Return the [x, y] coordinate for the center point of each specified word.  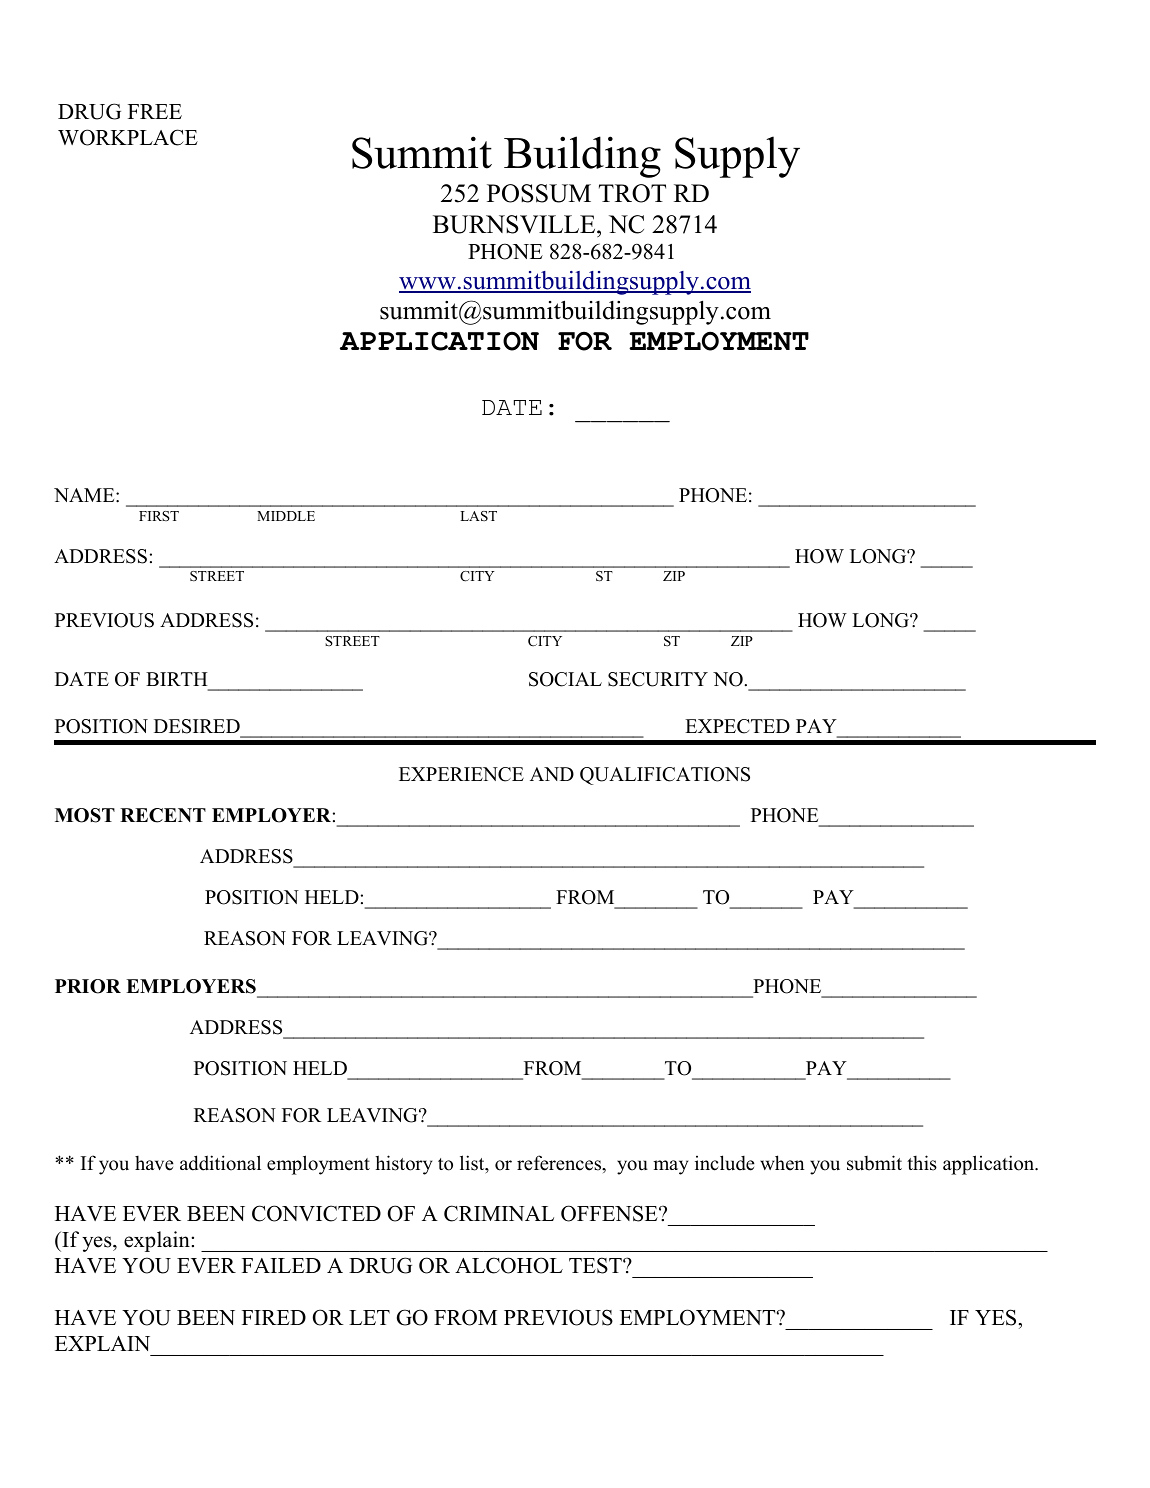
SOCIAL [565, 679]
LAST [478, 516]
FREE [155, 111]
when [782, 1163]
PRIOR [88, 986]
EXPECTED [737, 726]
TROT [632, 193]
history [403, 1165]
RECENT [163, 815]
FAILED [281, 1265]
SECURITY [658, 679]
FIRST [159, 516]
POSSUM [539, 193]
